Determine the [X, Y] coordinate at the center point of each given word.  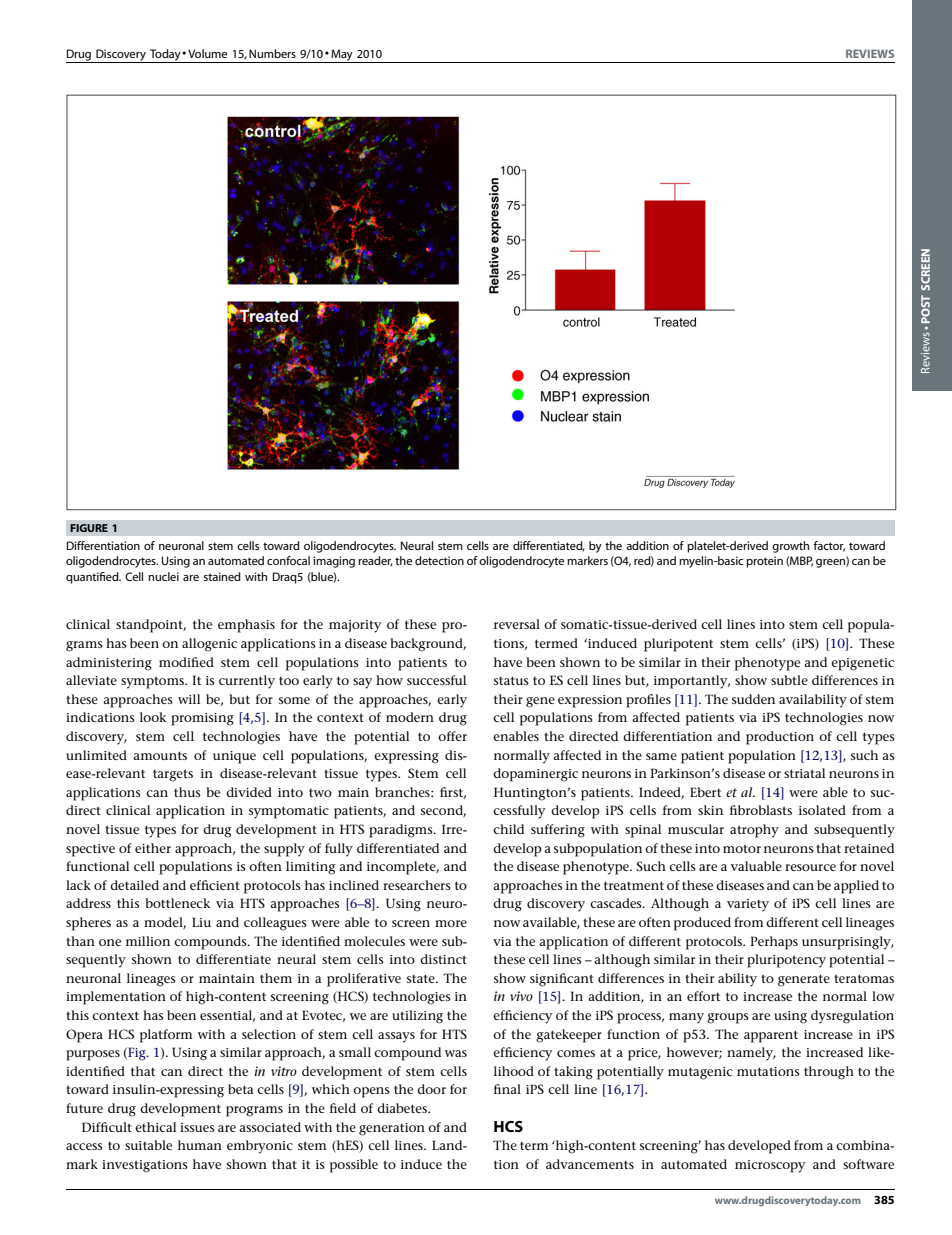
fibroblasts [761, 810]
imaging [334, 562]
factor [829, 546]
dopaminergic [535, 775]
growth [790, 547]
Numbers [272, 53]
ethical [155, 1127]
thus [187, 792]
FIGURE [89, 528]
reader [375, 561]
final [507, 1089]
